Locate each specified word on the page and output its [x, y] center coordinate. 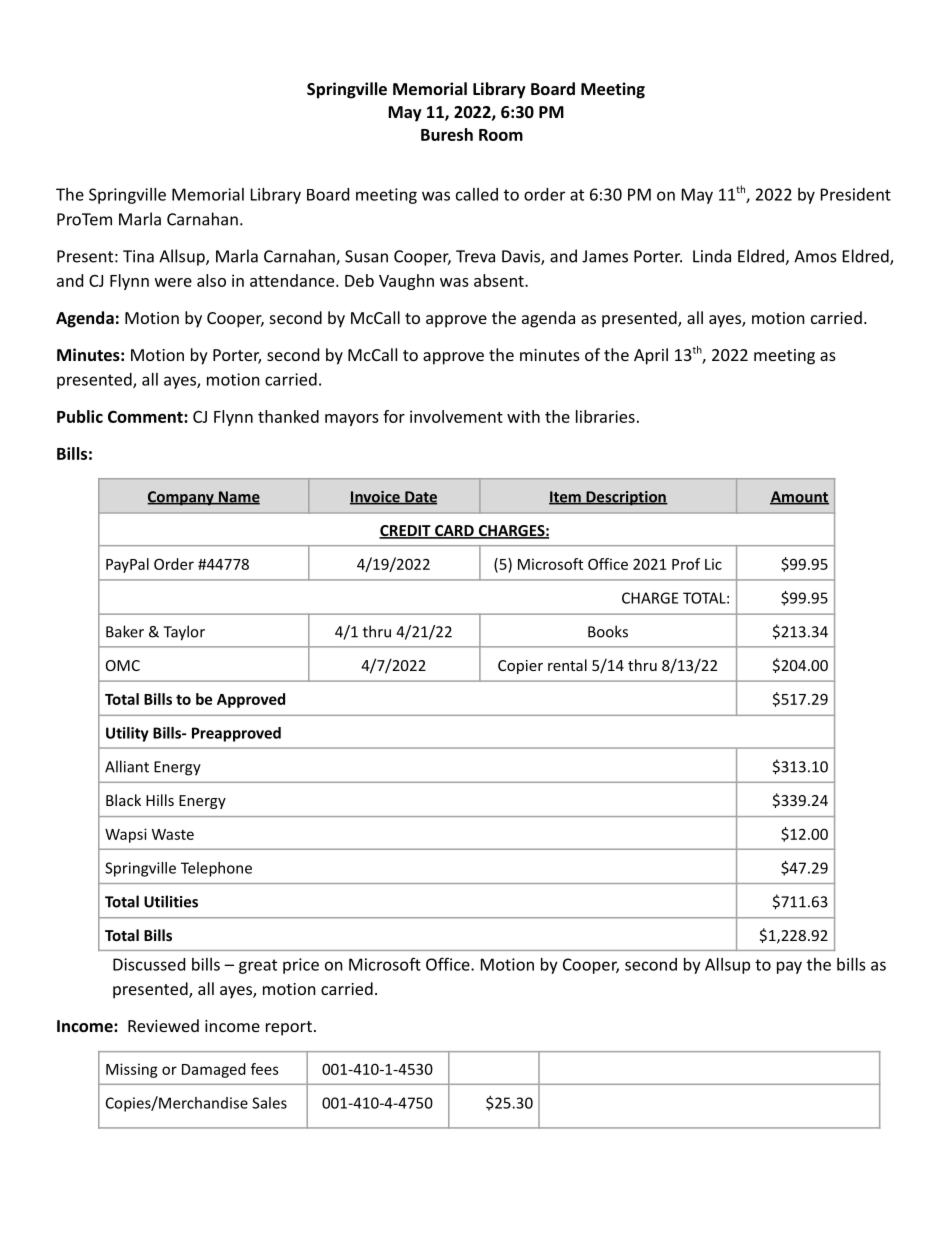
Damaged [214, 1070]
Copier [520, 667]
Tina [138, 256]
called [477, 194]
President [856, 194]
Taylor [184, 633]
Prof [686, 564]
